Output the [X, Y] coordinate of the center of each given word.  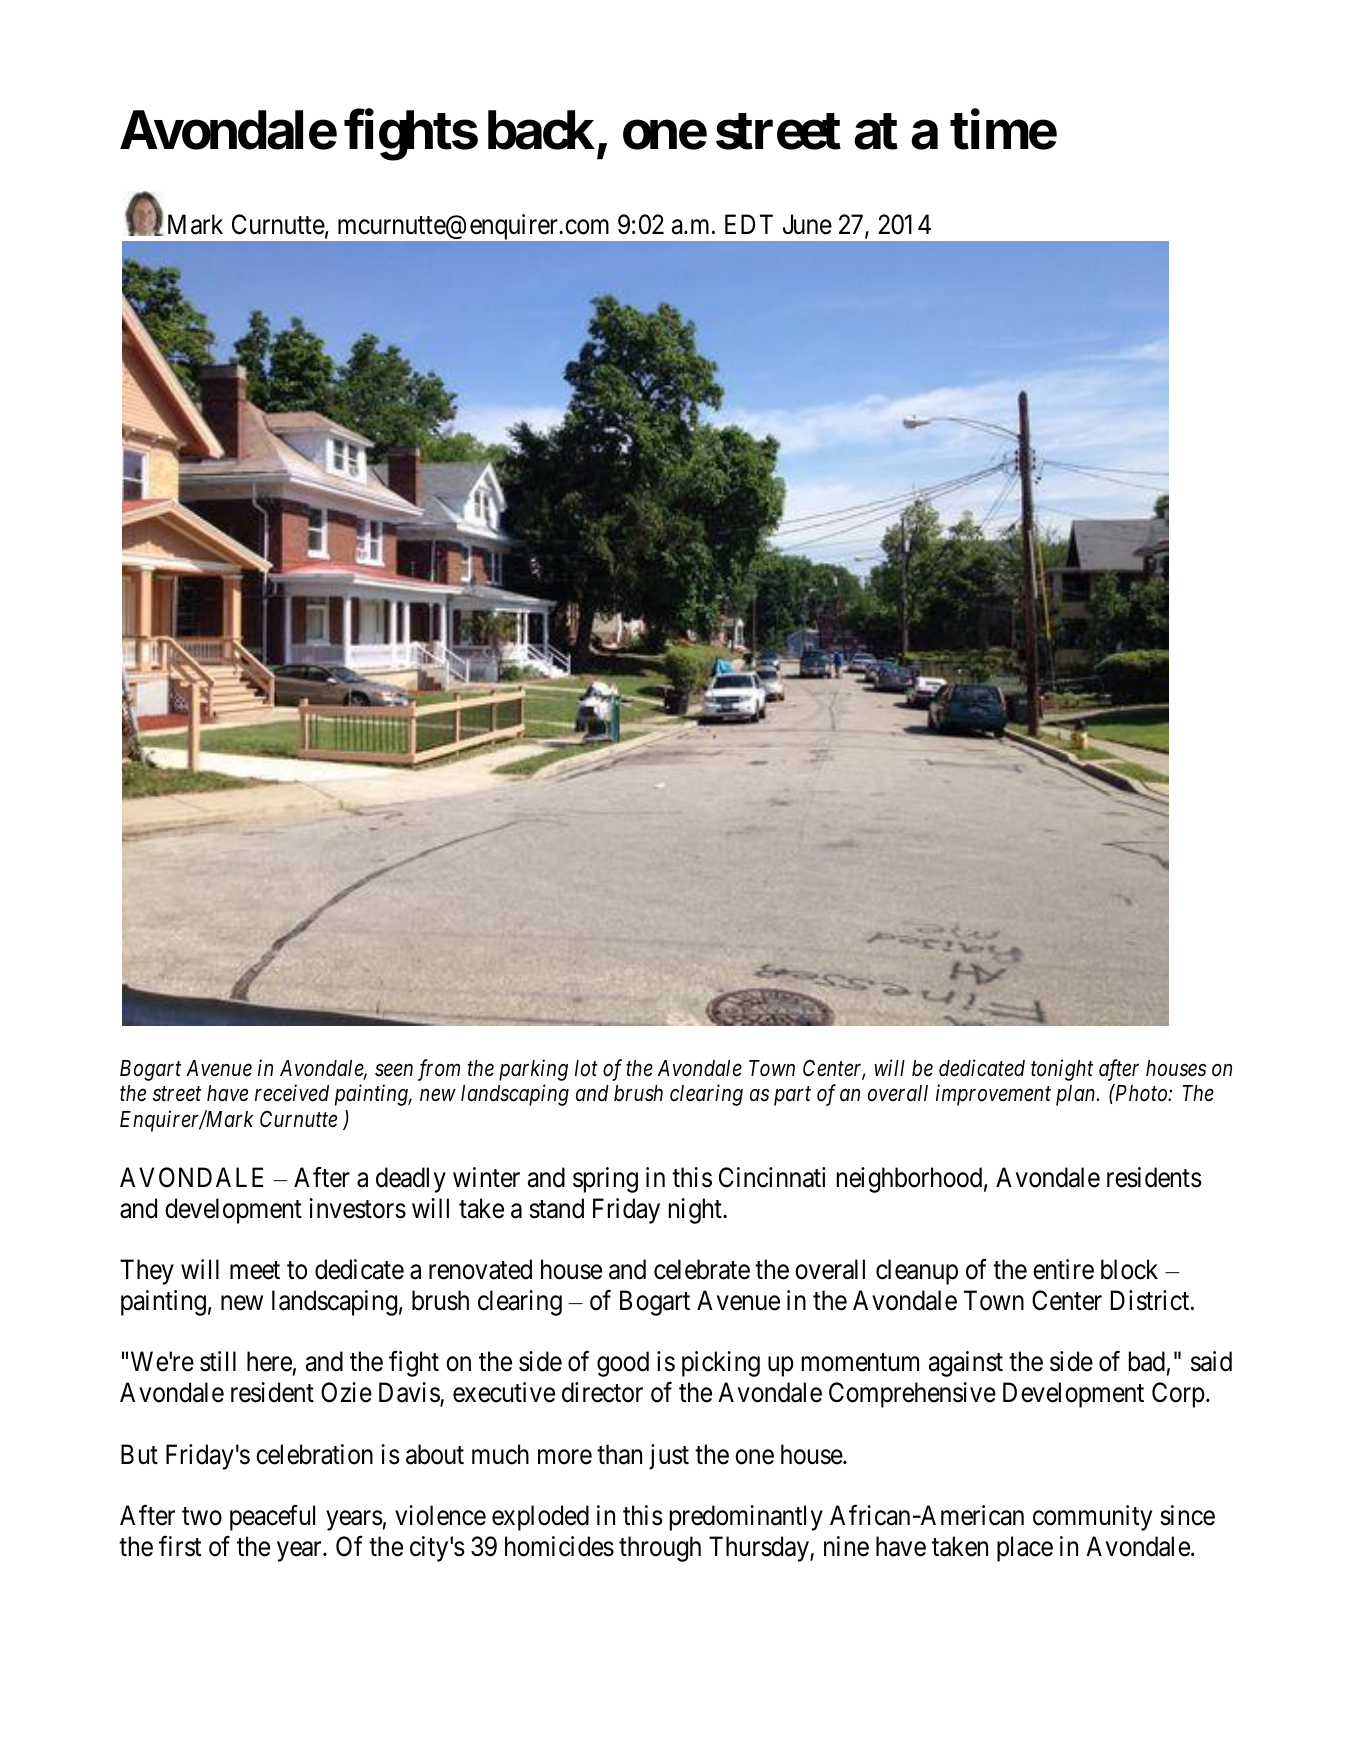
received [292, 1093]
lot [586, 1068]
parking [533, 1070]
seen [394, 1070]
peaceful [272, 1518]
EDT [749, 224]
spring [605, 1180]
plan [1077, 1095]
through [660, 1549]
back [541, 130]
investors [357, 1208]
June [807, 225]
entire [1063, 1269]
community [1092, 1518]
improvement [993, 1095]
